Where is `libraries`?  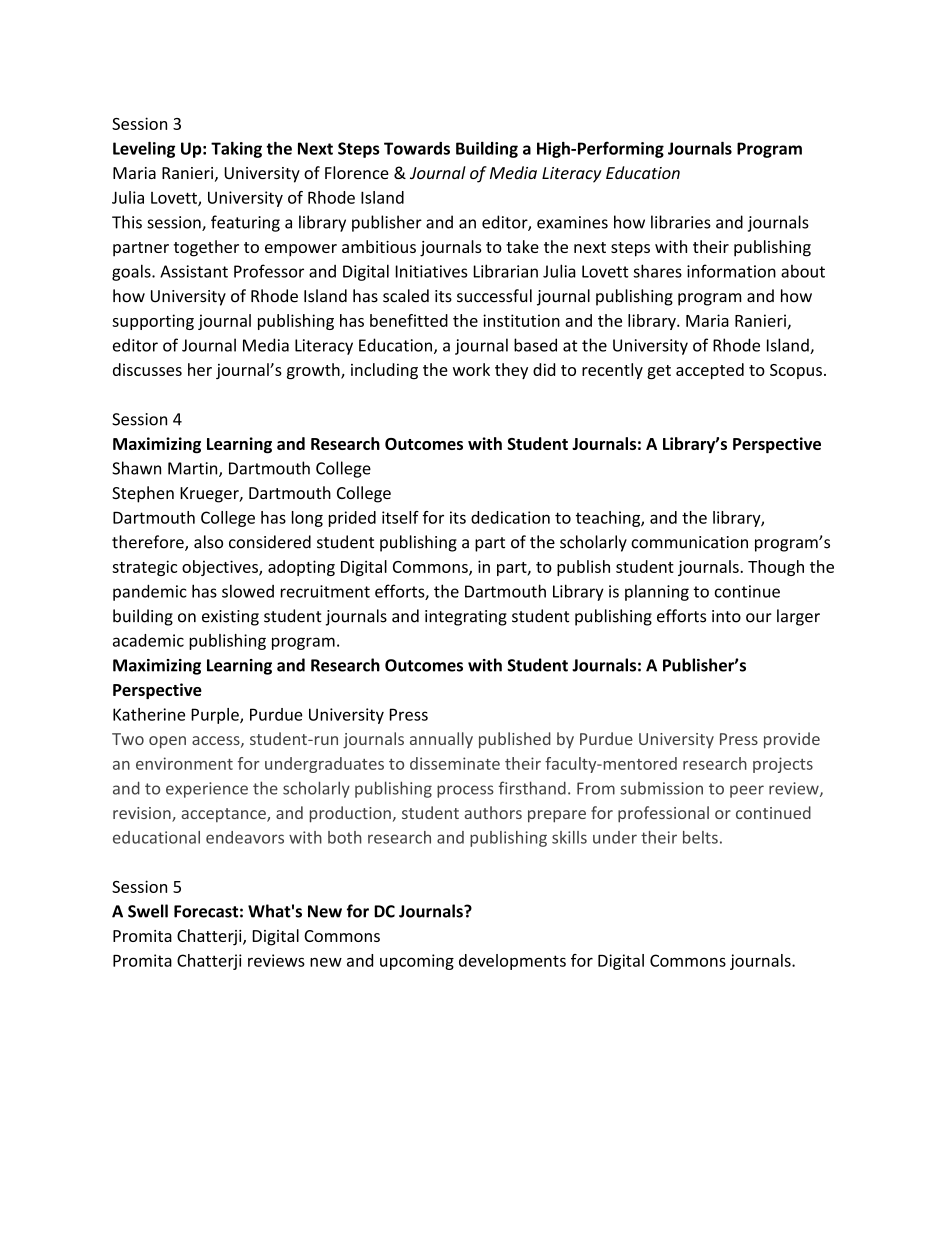
libraries is located at coordinates (681, 222).
